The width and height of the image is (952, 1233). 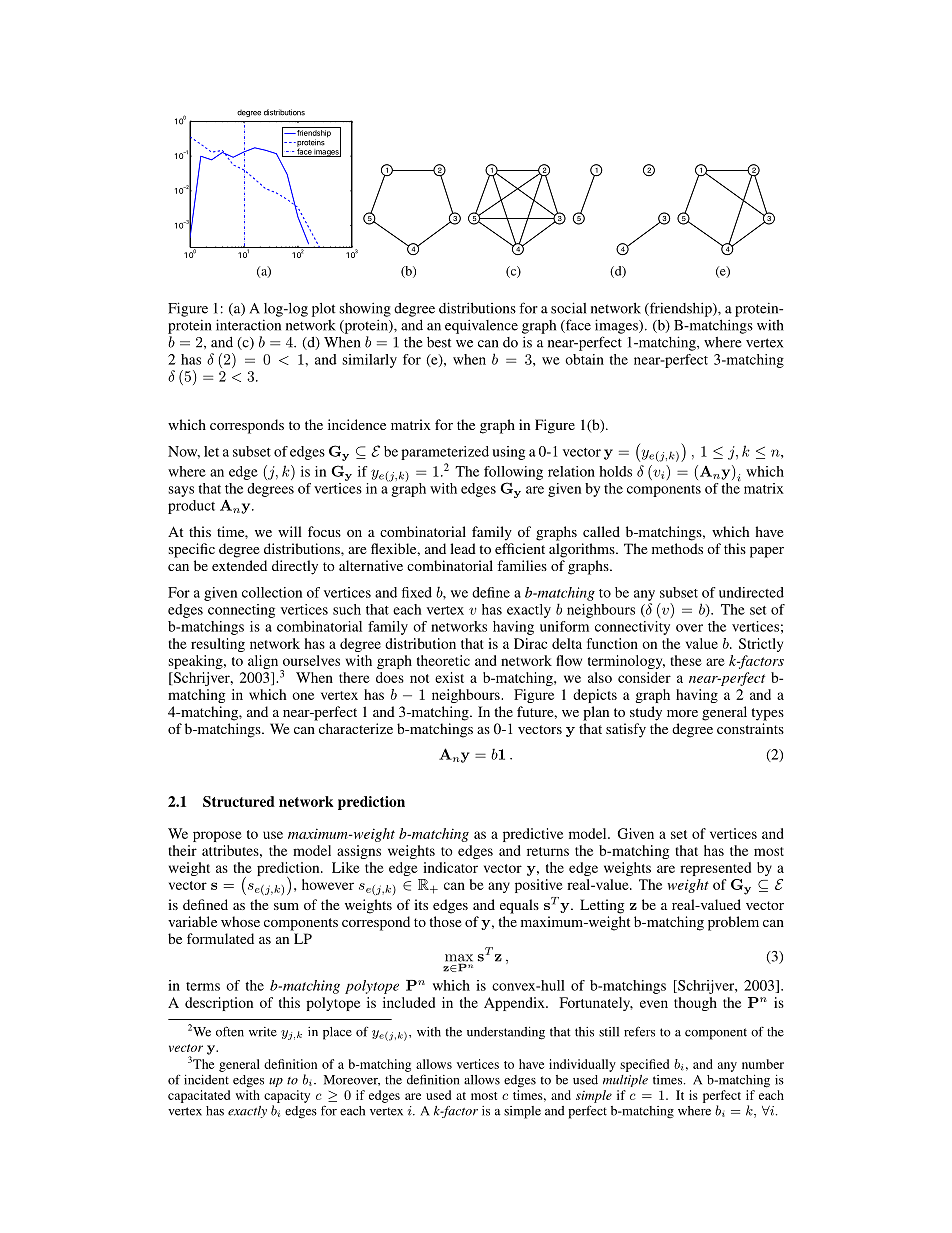 What do you see at coordinates (750, 728) in the image?
I see `constraints` at bounding box center [750, 728].
